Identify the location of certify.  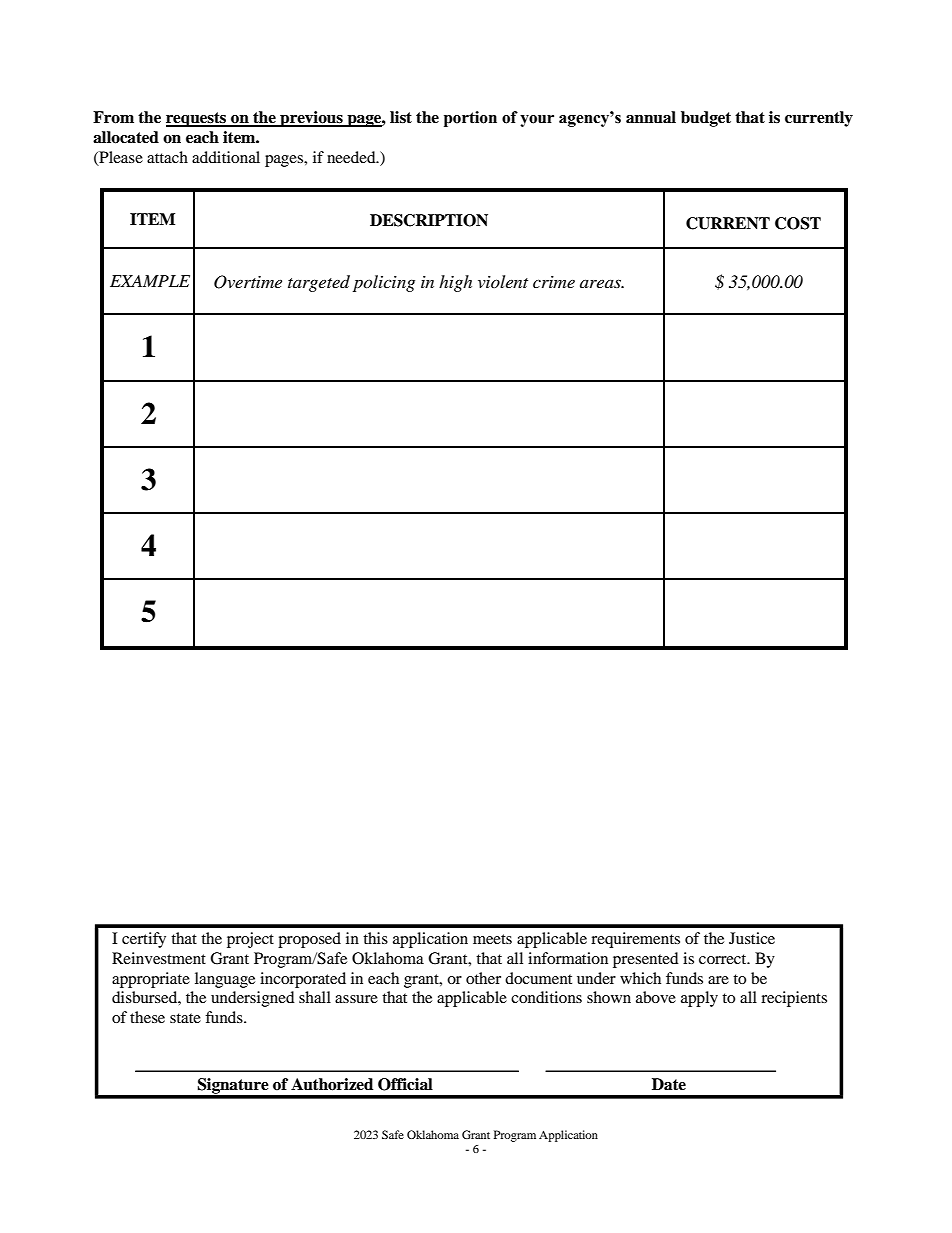
(144, 940).
